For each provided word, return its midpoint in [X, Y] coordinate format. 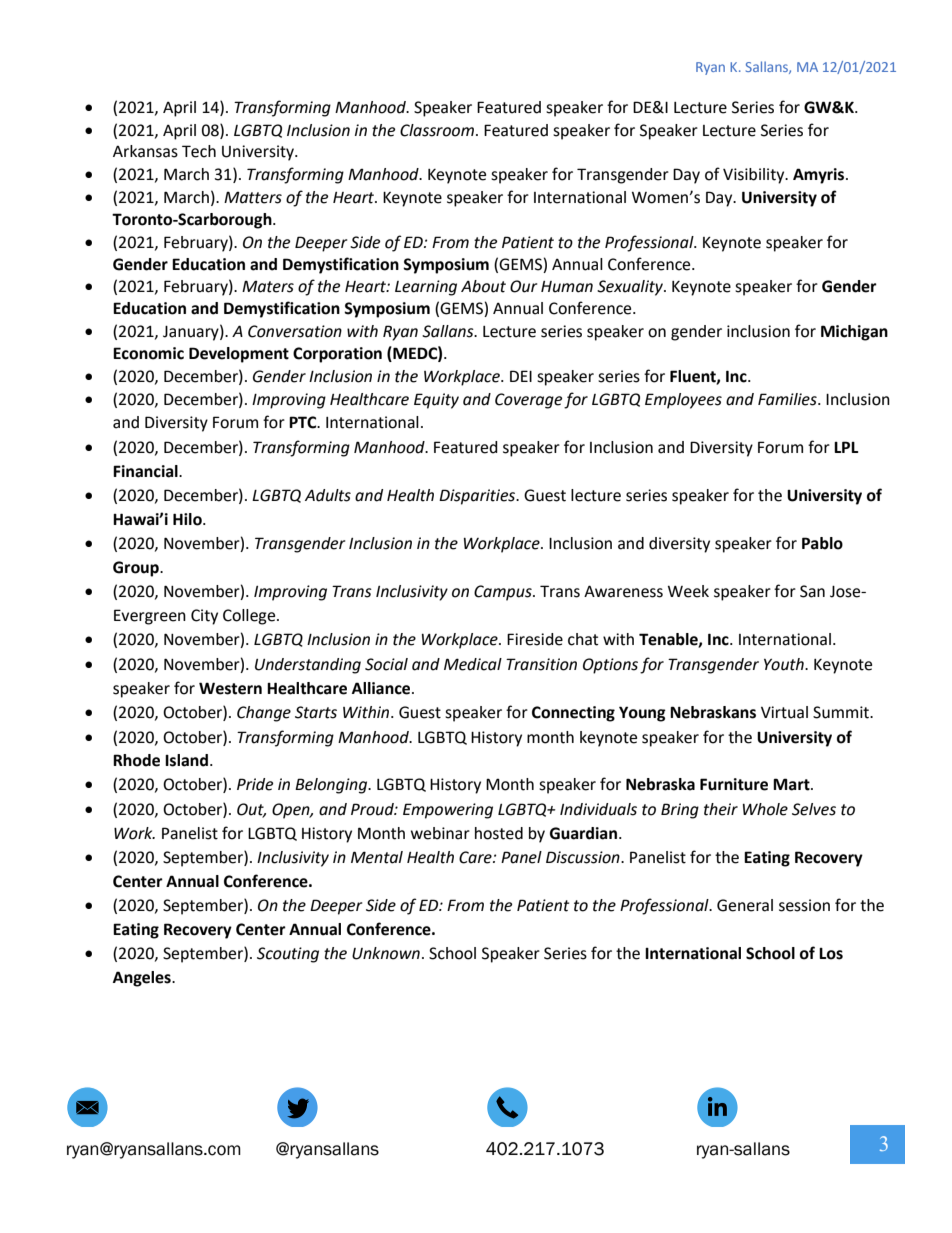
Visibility [755, 176]
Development [239, 355]
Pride [255, 784]
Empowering [448, 811]
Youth [785, 664]
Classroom [438, 130]
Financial [146, 471]
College [250, 617]
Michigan [854, 333]
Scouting [288, 955]
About [483, 286]
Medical [473, 664]
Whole [765, 809]
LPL [846, 447]
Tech [199, 151]
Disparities [478, 497]
